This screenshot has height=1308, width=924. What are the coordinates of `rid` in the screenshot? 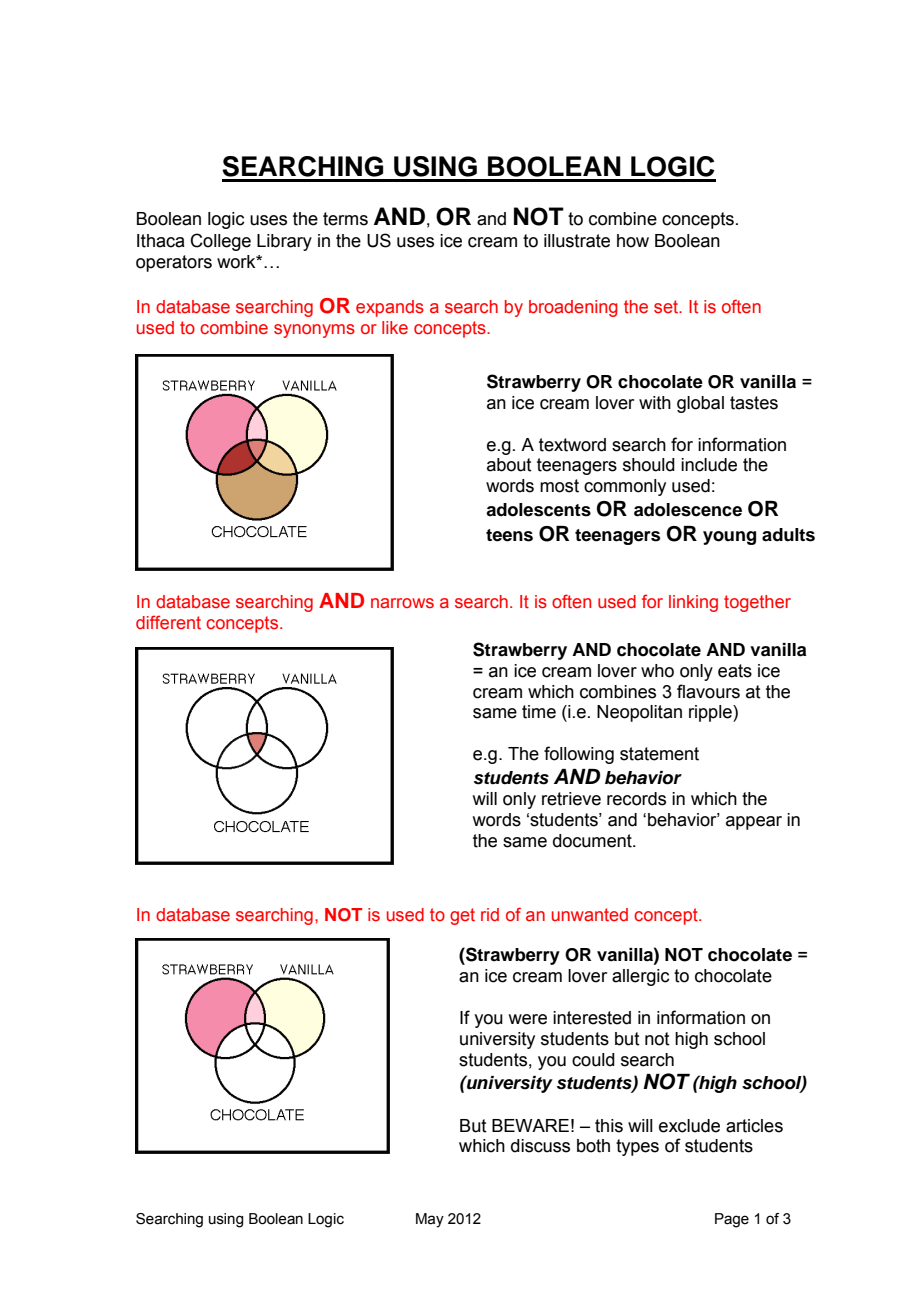 It's located at (490, 914).
